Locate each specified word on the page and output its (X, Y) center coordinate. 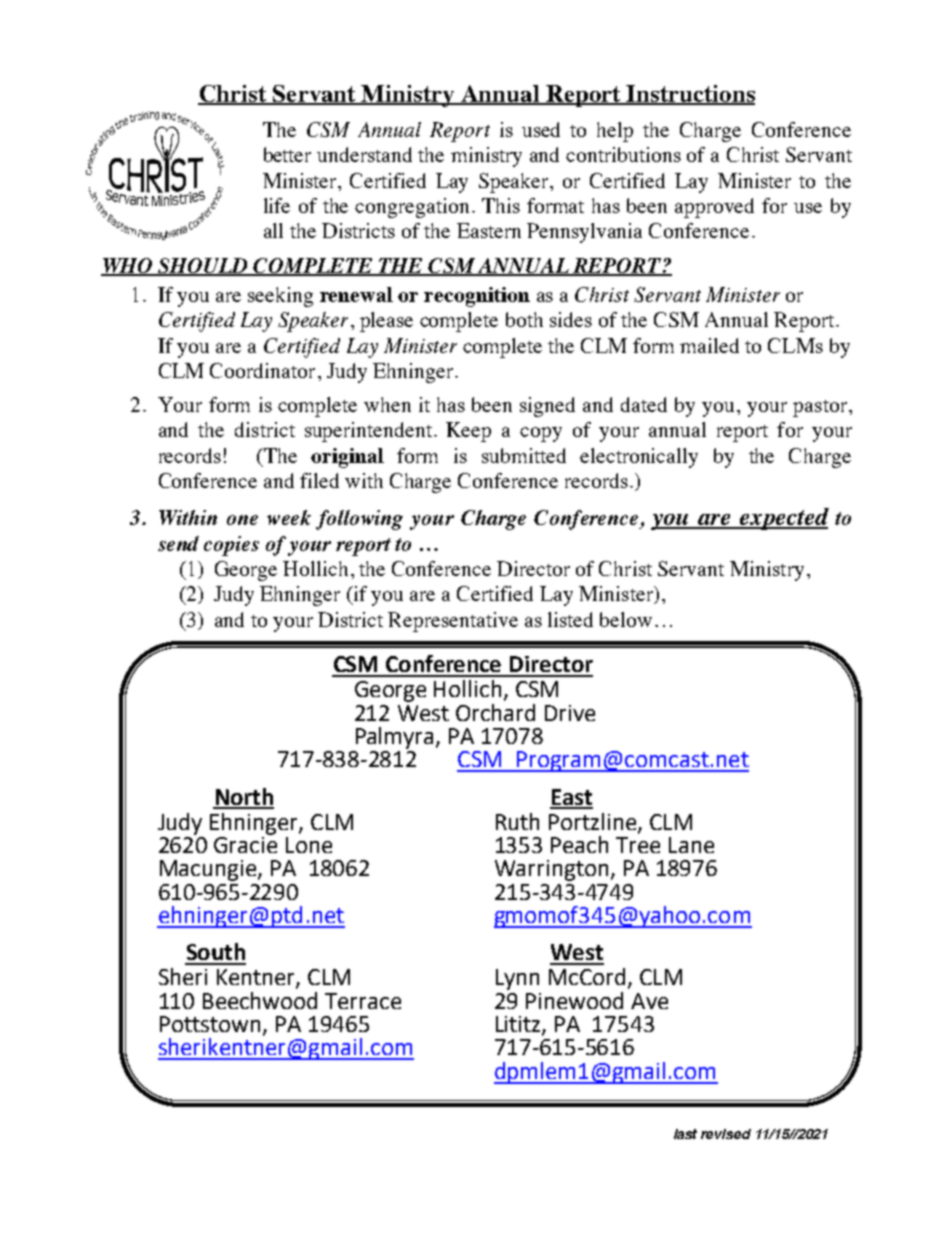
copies (231, 546)
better (287, 154)
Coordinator (262, 370)
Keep (468, 432)
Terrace (363, 1001)
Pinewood (574, 1000)
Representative (453, 622)
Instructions (690, 95)
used (541, 129)
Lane (691, 845)
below (626, 619)
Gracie (245, 843)
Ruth (517, 821)
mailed (709, 345)
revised (726, 1134)
